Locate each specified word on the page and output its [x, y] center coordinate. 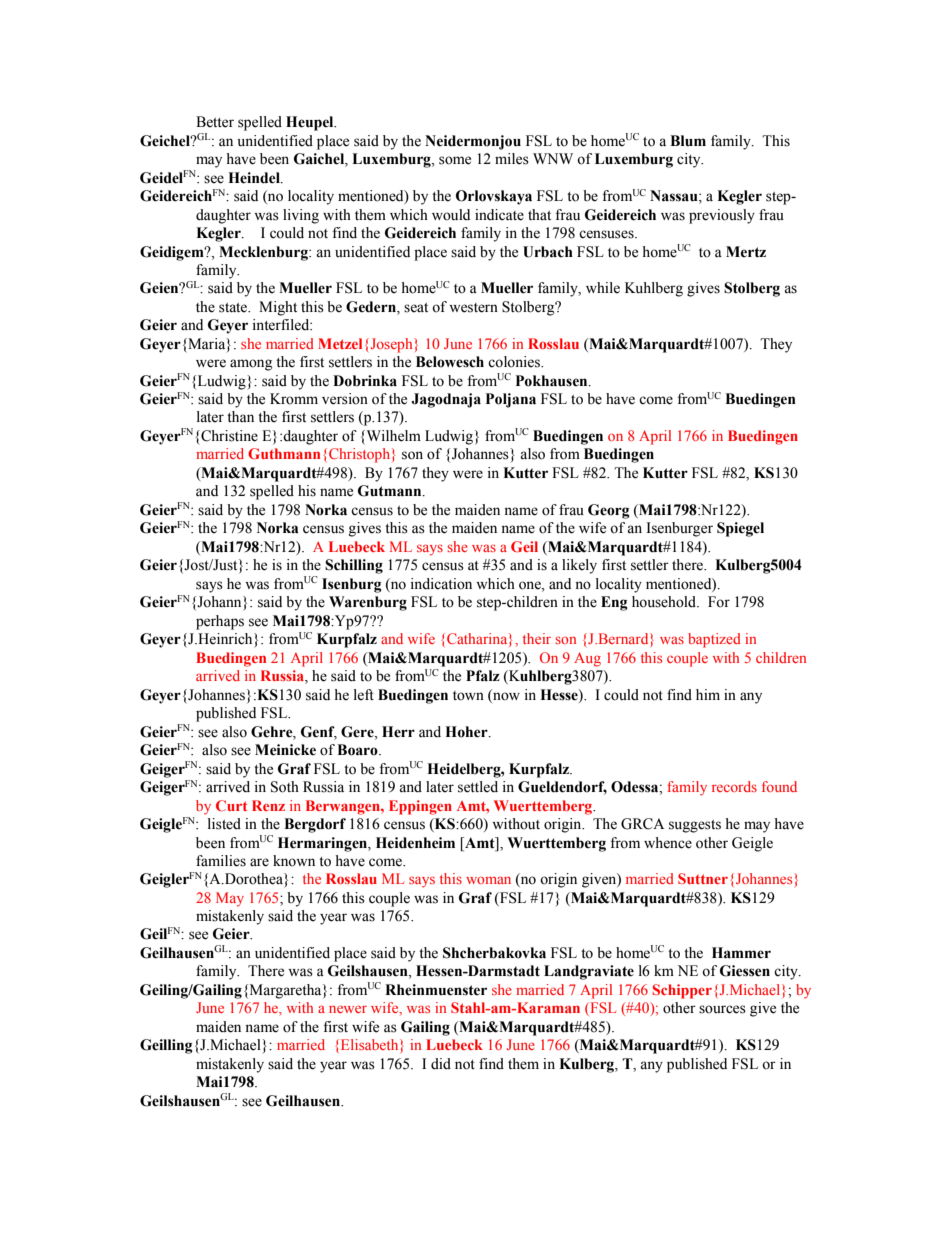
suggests [695, 826]
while [603, 288]
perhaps [220, 622]
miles [512, 159]
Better [215, 122]
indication [441, 584]
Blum [688, 141]
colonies [515, 362]
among [251, 365]
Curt [231, 805]
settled [478, 787]
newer [348, 1009]
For [719, 602]
